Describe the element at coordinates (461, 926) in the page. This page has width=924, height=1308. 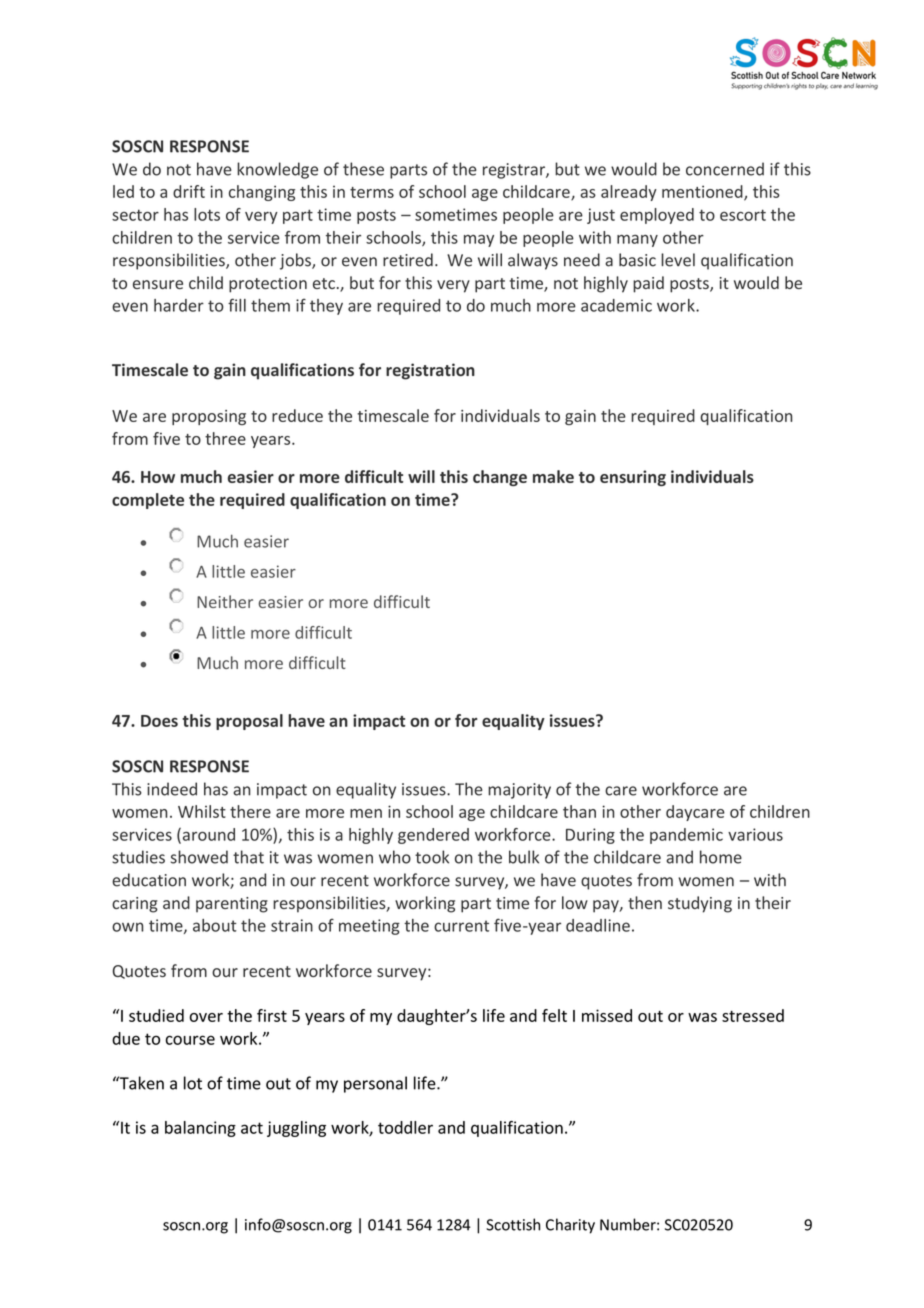
I see `current` at that location.
